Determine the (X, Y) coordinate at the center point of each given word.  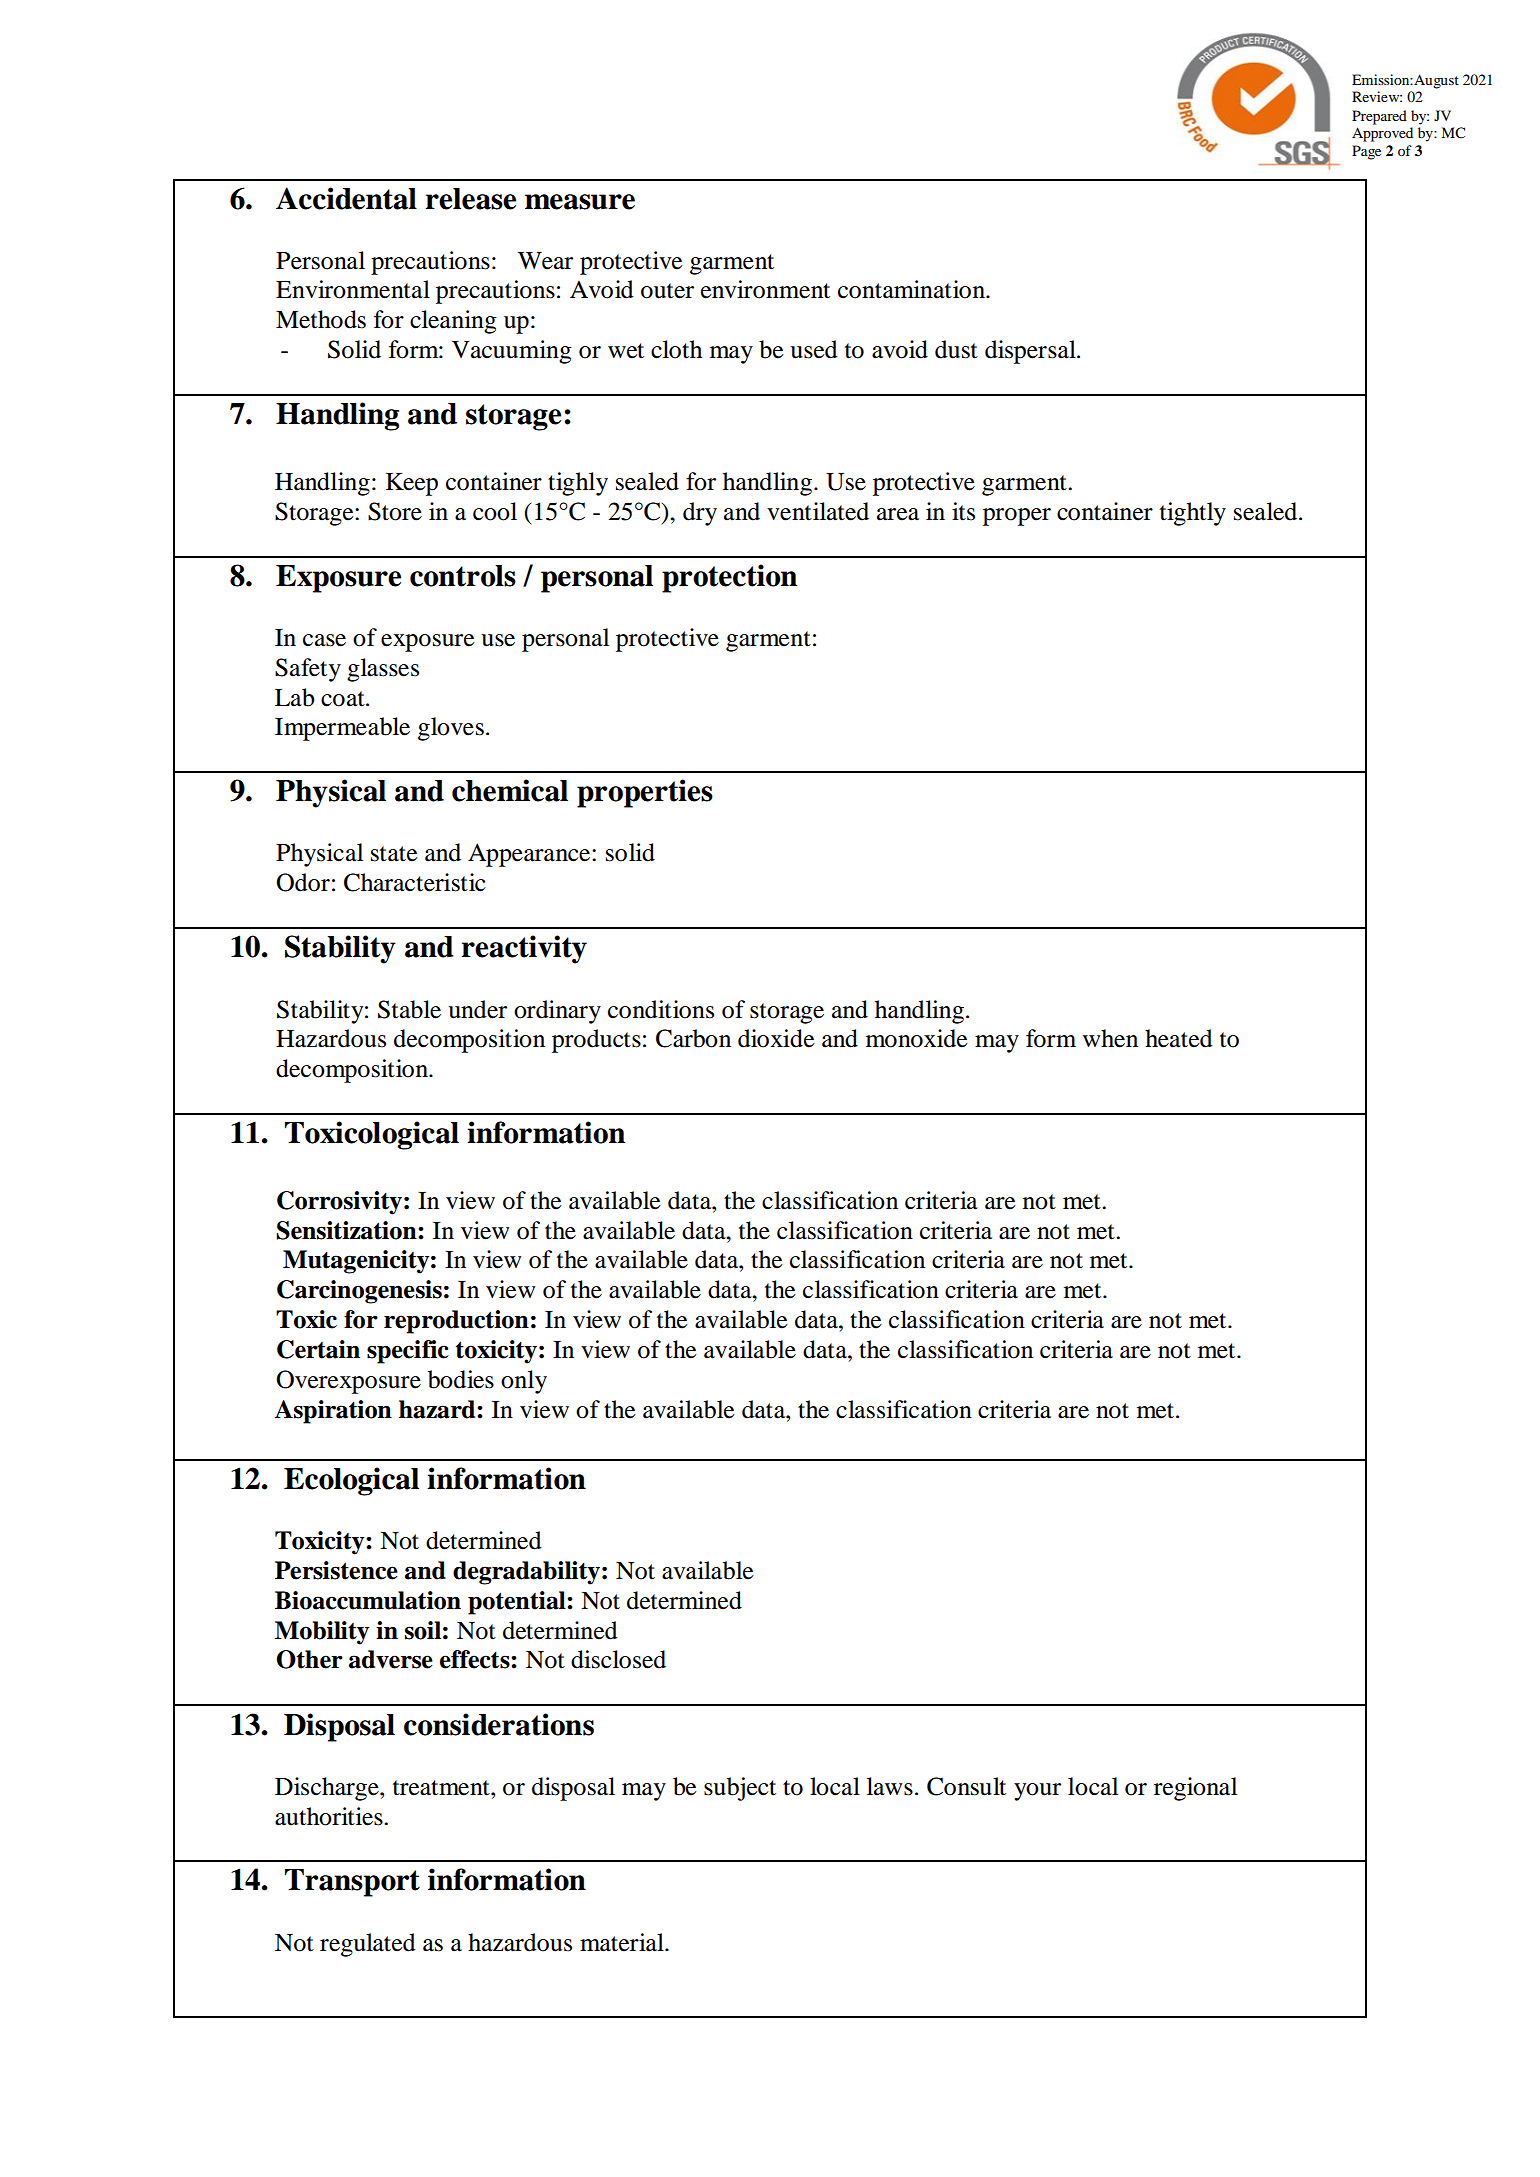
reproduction (456, 1322)
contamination (912, 289)
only (524, 1382)
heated (1179, 1038)
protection (729, 578)
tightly (1193, 514)
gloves (451, 729)
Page (1366, 152)
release (470, 199)
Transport (352, 1883)
